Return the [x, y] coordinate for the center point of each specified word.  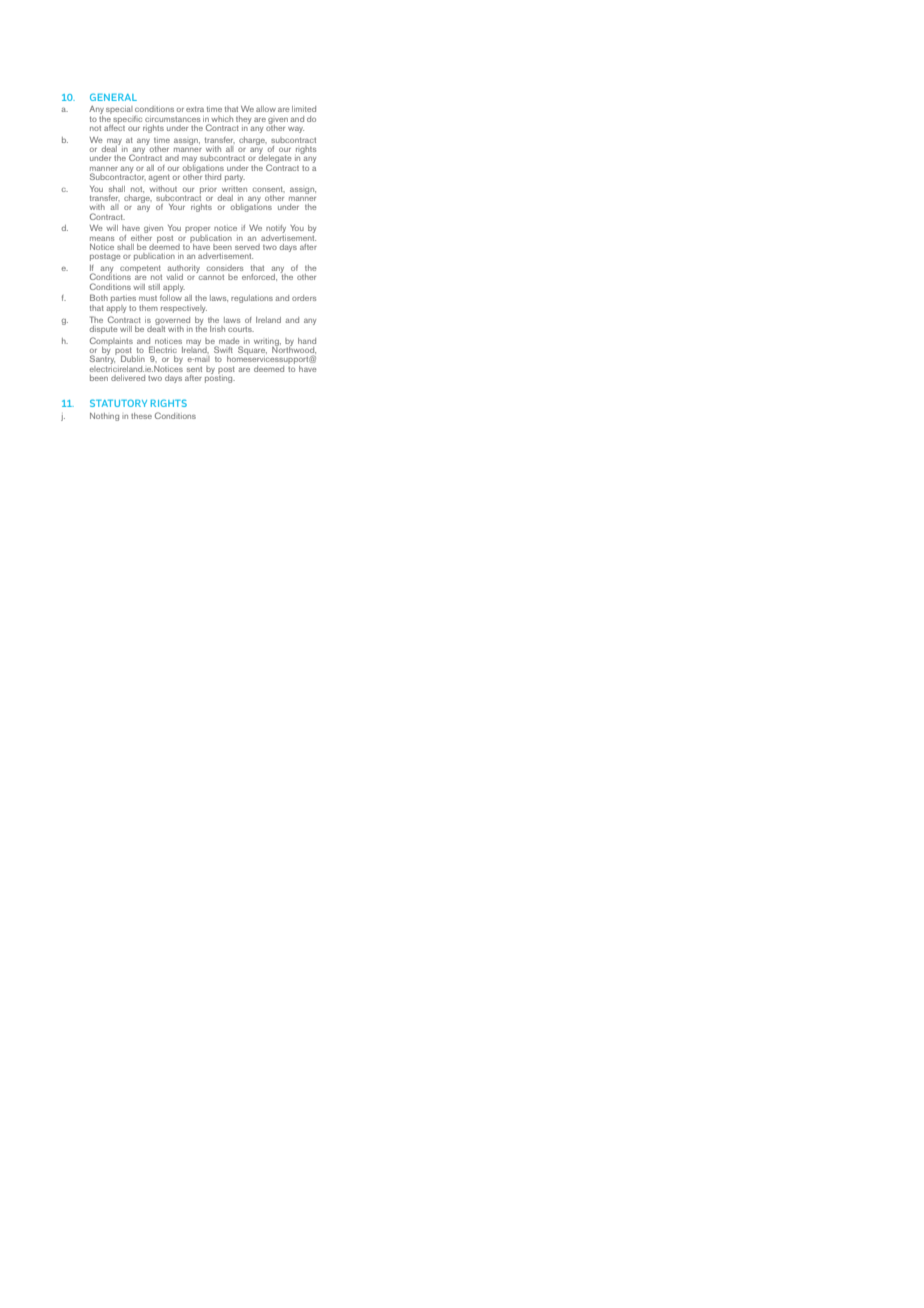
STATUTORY [118, 403]
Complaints [111, 342]
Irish [217, 329]
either [141, 236]
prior [208, 190]
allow [266, 109]
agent [159, 178]
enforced [259, 277]
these [141, 416]
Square [252, 350]
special [119, 110]
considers [225, 268]
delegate [275, 159]
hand [307, 341]
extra [195, 109]
